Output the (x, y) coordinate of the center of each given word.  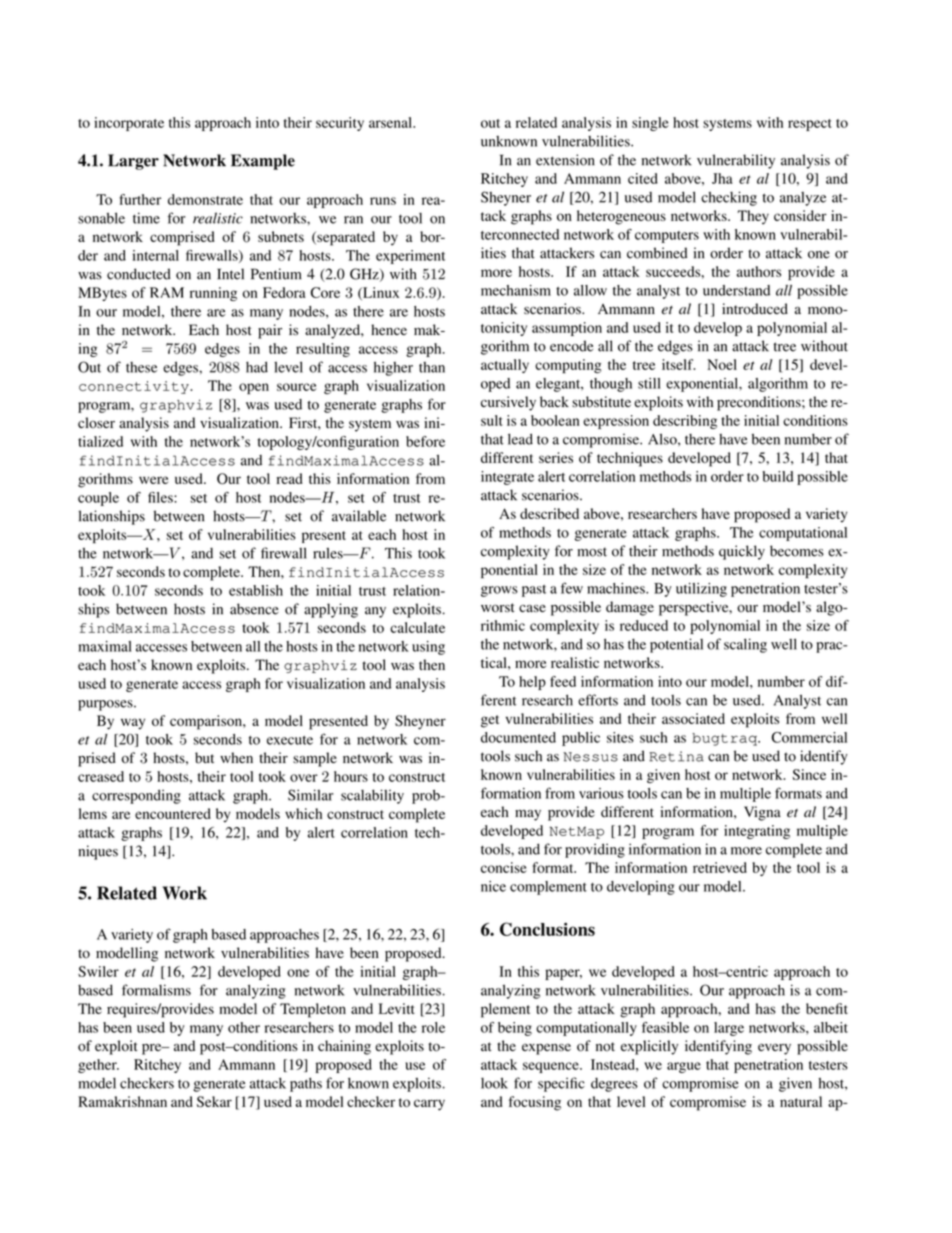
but (204, 758)
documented (518, 737)
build (777, 476)
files (161, 497)
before (425, 441)
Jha (722, 178)
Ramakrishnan (122, 1101)
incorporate (129, 124)
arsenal (392, 122)
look (494, 1083)
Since (809, 774)
